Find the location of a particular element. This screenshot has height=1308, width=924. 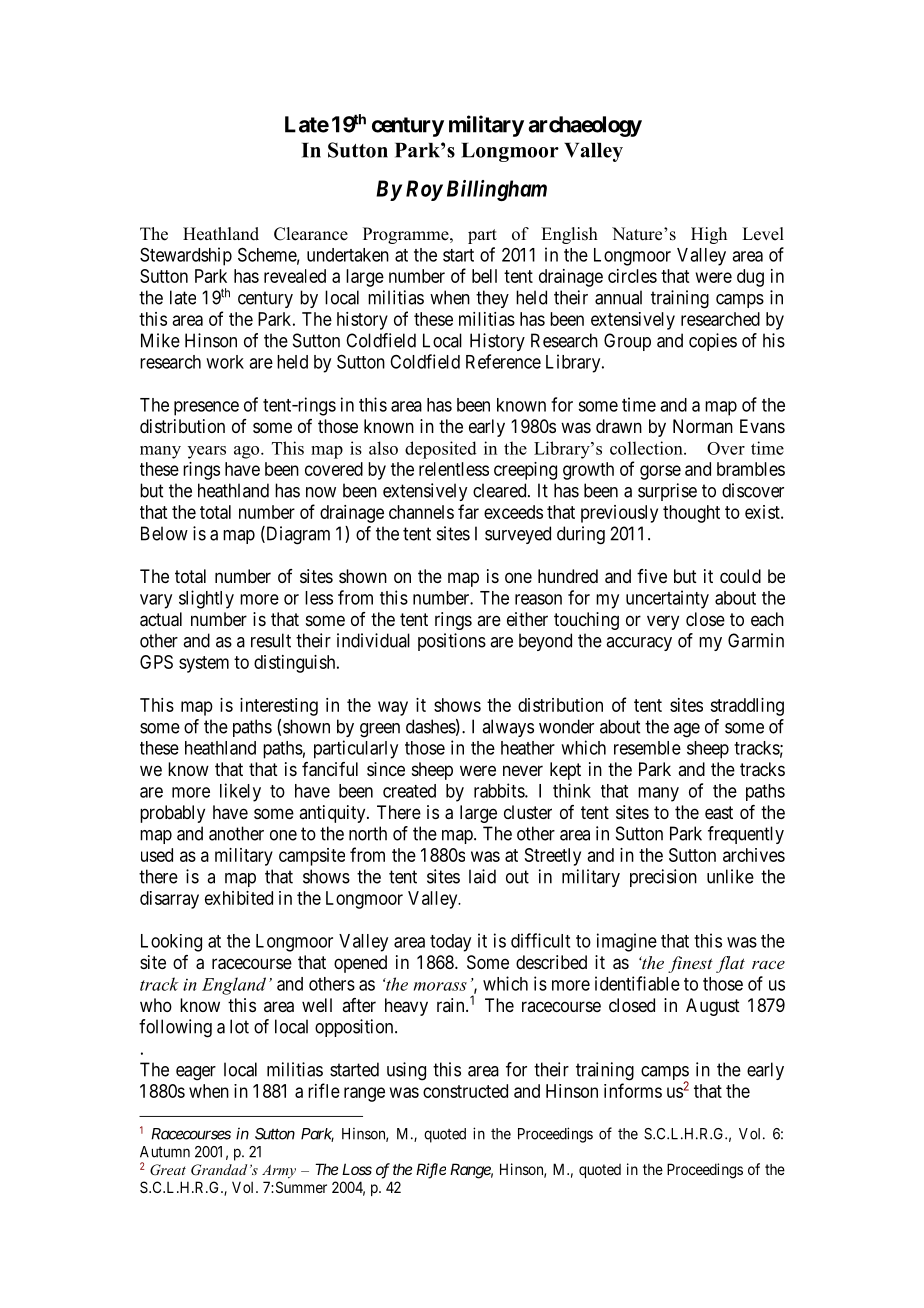

High is located at coordinates (709, 235).
